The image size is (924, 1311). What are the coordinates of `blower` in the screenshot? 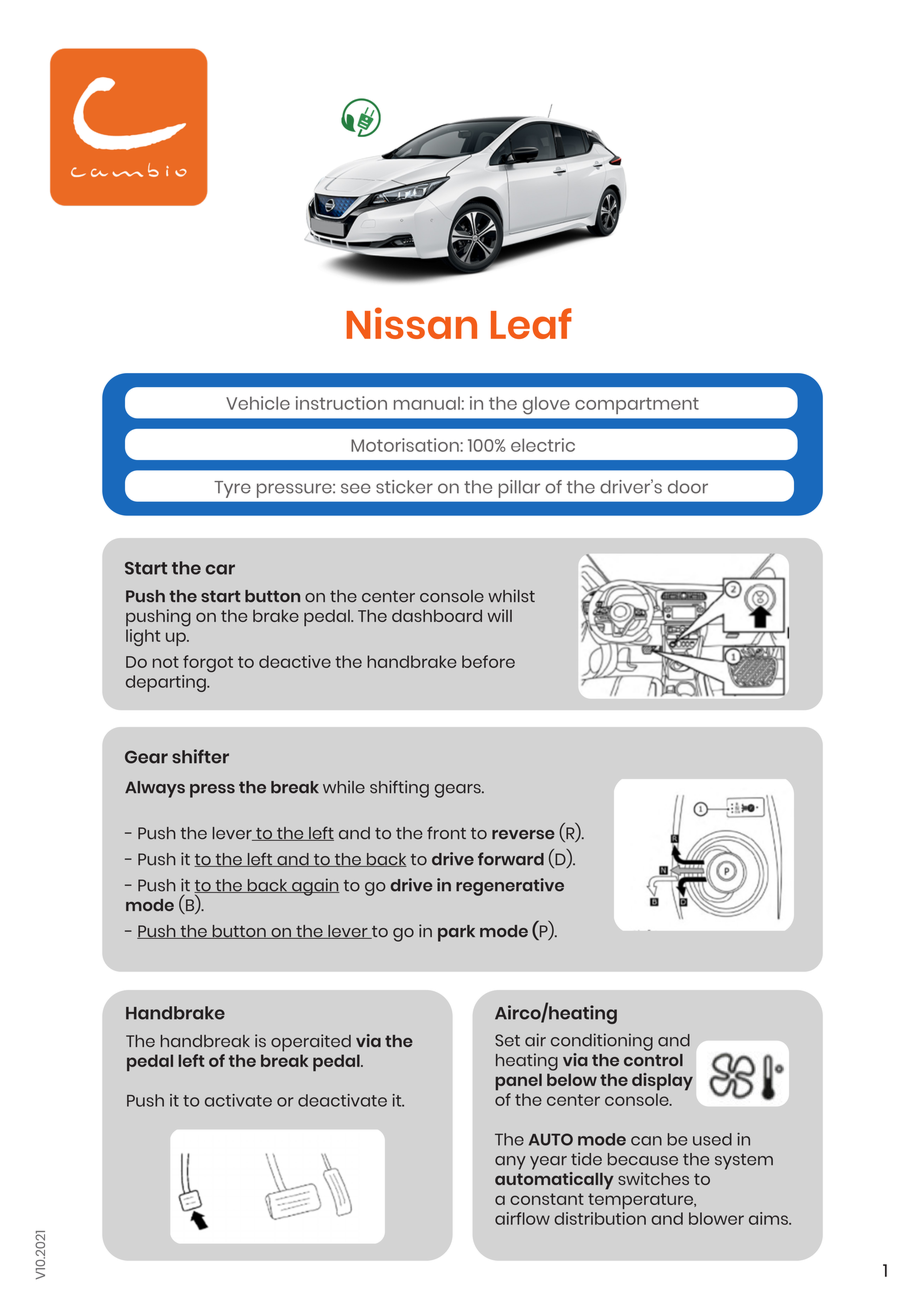 It's located at (716, 1218).
